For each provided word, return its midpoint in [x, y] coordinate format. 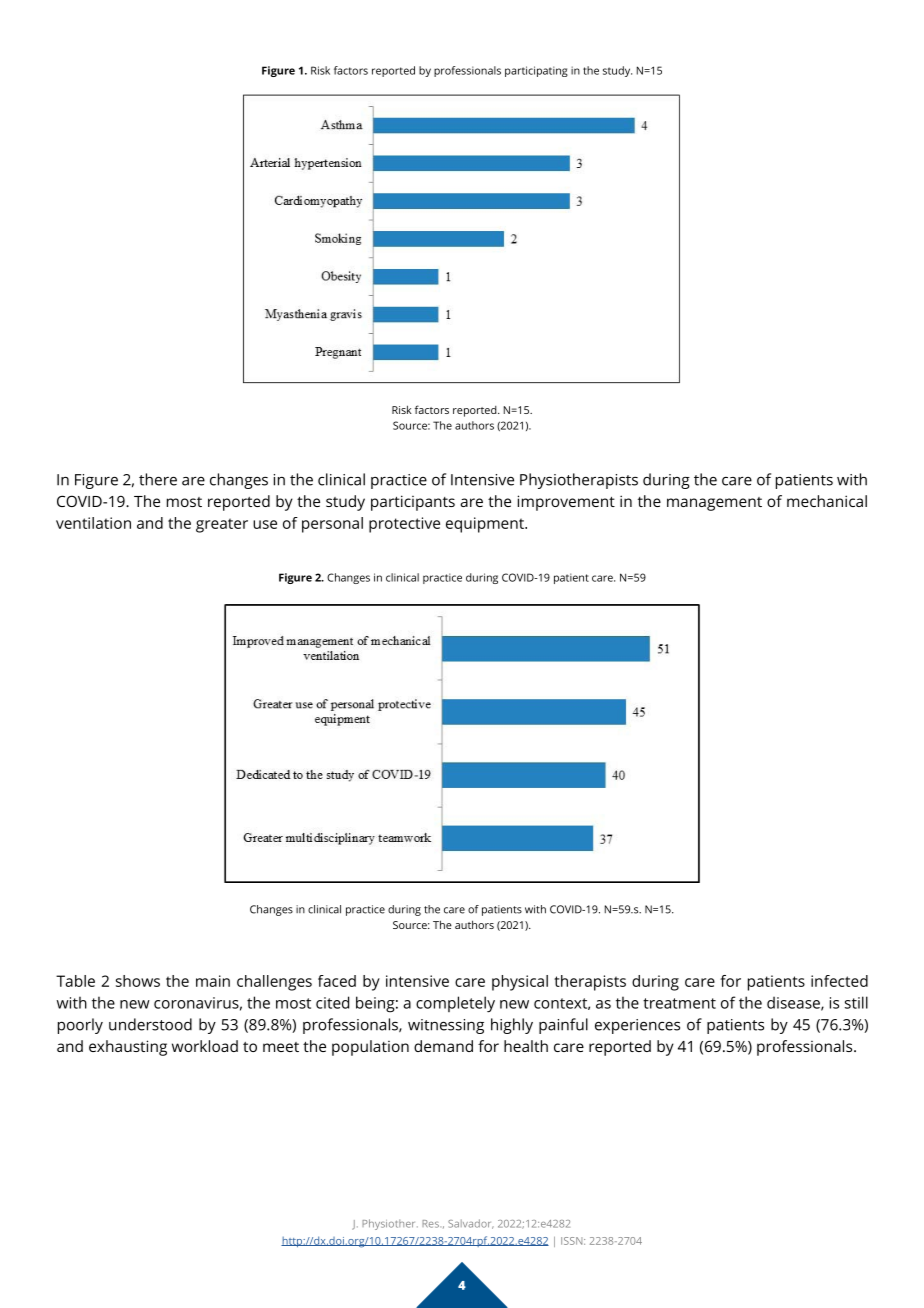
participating [536, 71]
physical [520, 983]
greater [222, 525]
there [158, 479]
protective [404, 525]
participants [413, 503]
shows [138, 981]
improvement [566, 503]
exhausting [128, 1048]
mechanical [827, 501]
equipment [486, 525]
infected [839, 981]
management [714, 504]
